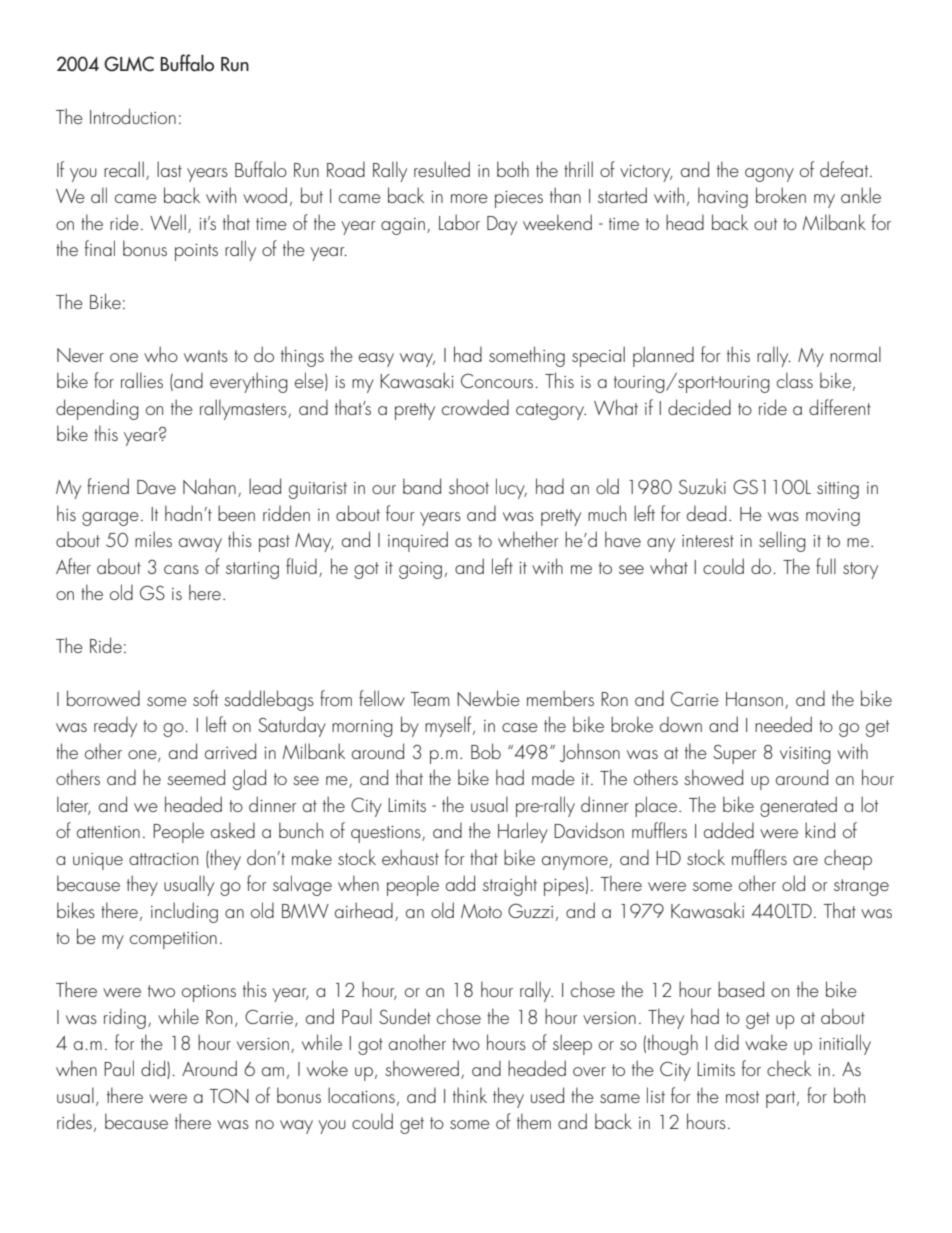 The height and width of the page is (1233, 952). I want to click on going, so click(420, 570).
